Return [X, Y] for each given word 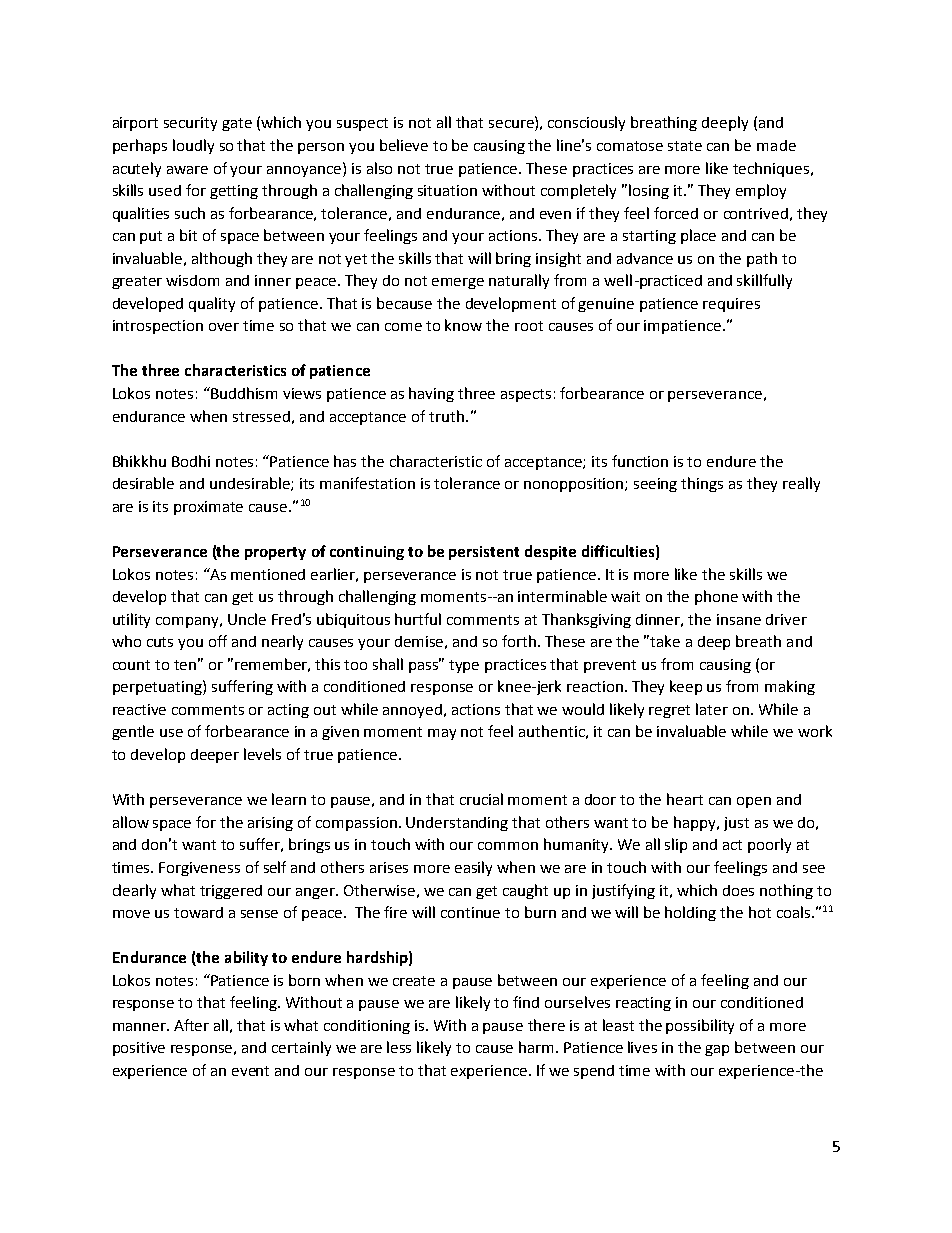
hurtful [418, 619]
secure [512, 125]
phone [716, 597]
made [776, 145]
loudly [193, 146]
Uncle [247, 619]
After [191, 1025]
